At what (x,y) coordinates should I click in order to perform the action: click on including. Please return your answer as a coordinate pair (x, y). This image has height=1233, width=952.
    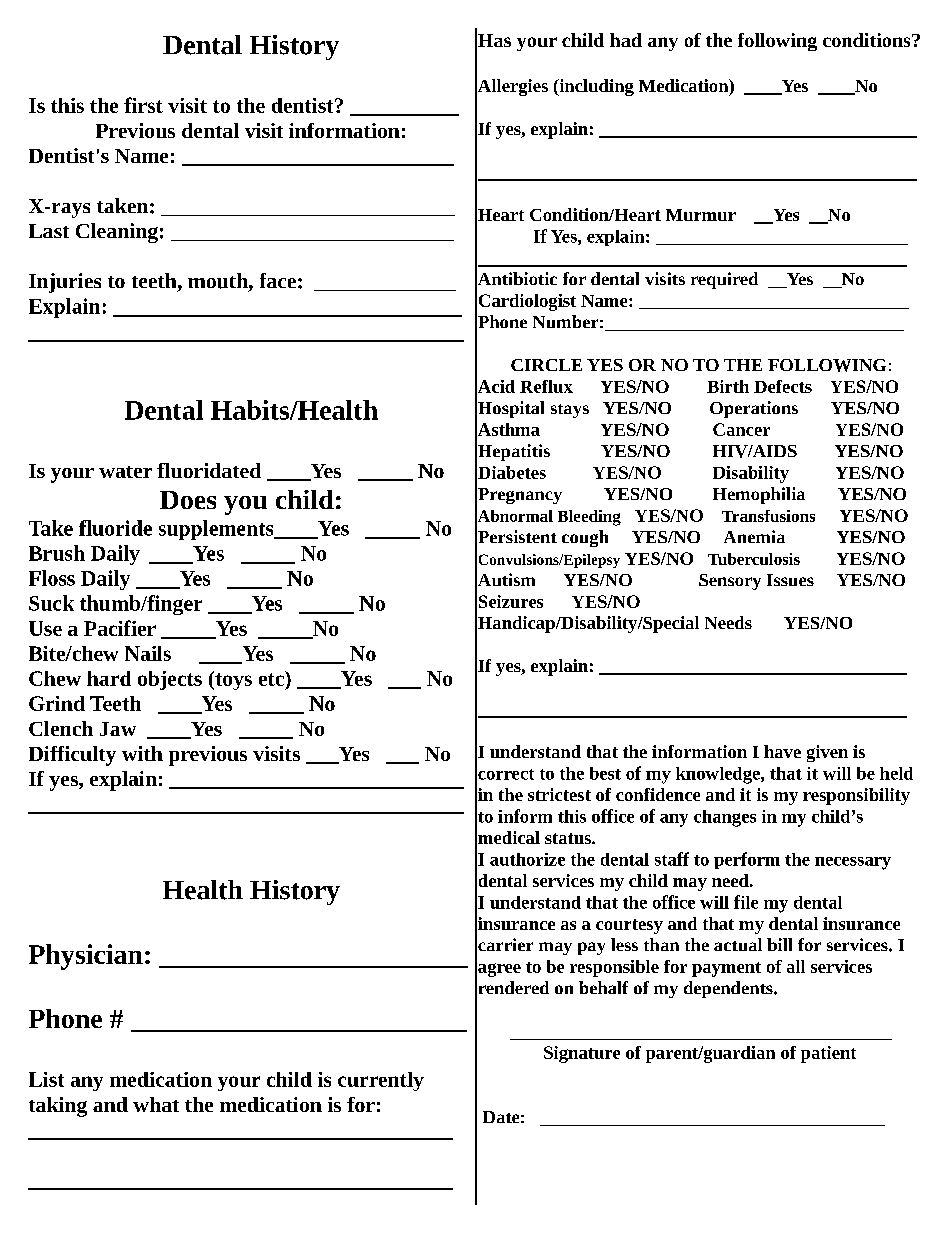
    Looking at the image, I should click on (595, 87).
